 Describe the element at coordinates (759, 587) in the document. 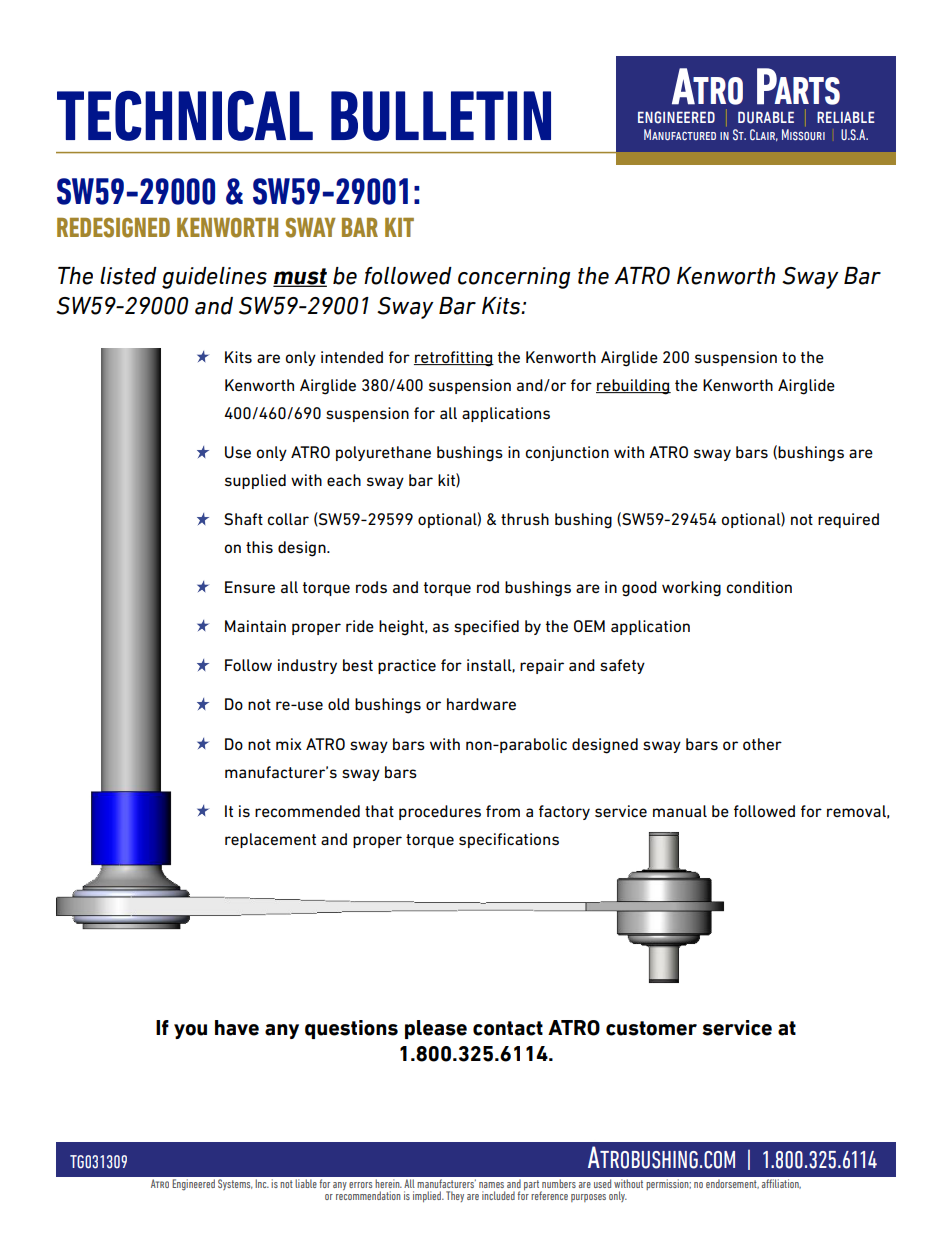

I see `condition` at that location.
